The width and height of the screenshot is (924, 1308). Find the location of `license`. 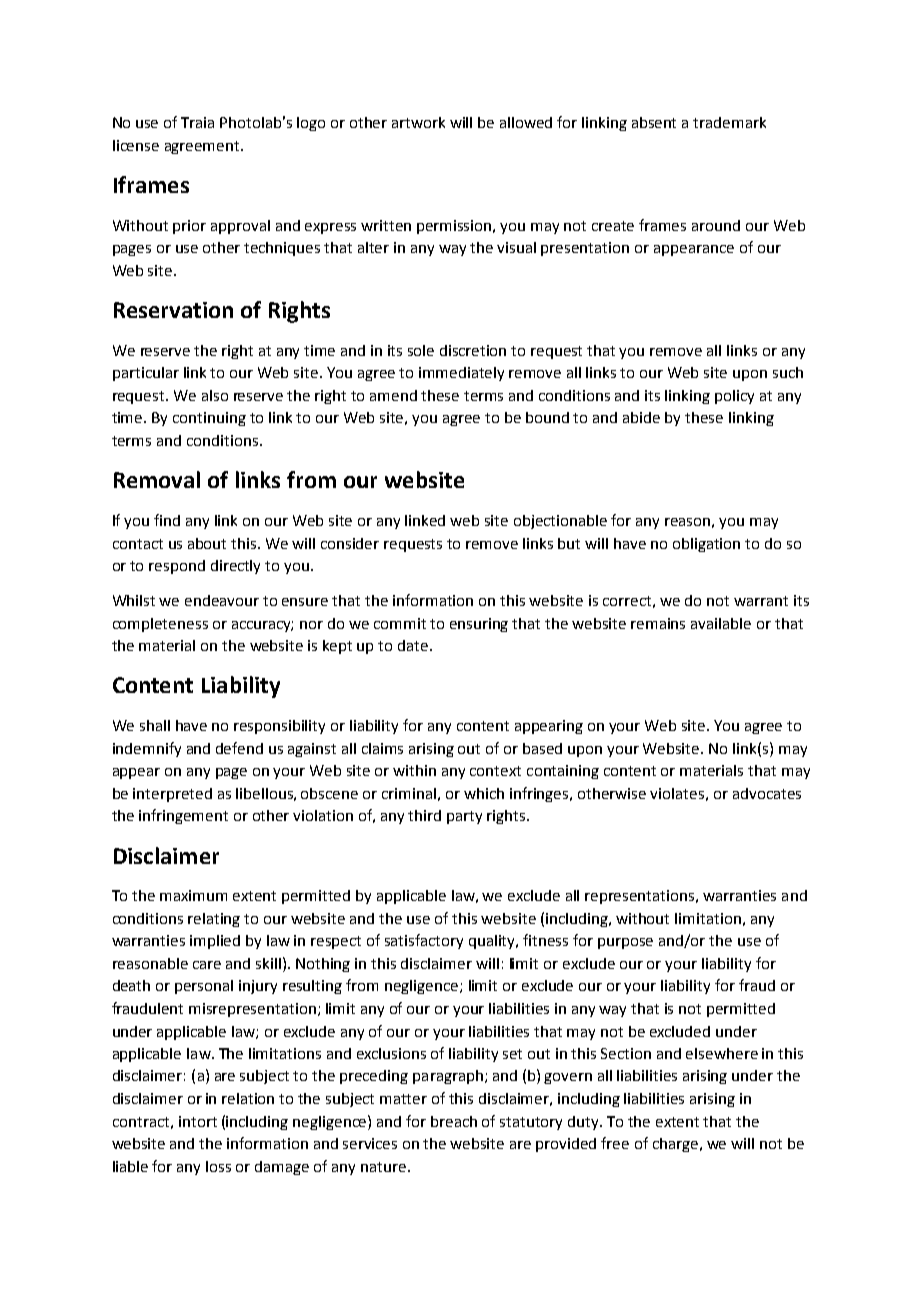

license is located at coordinates (136, 145).
